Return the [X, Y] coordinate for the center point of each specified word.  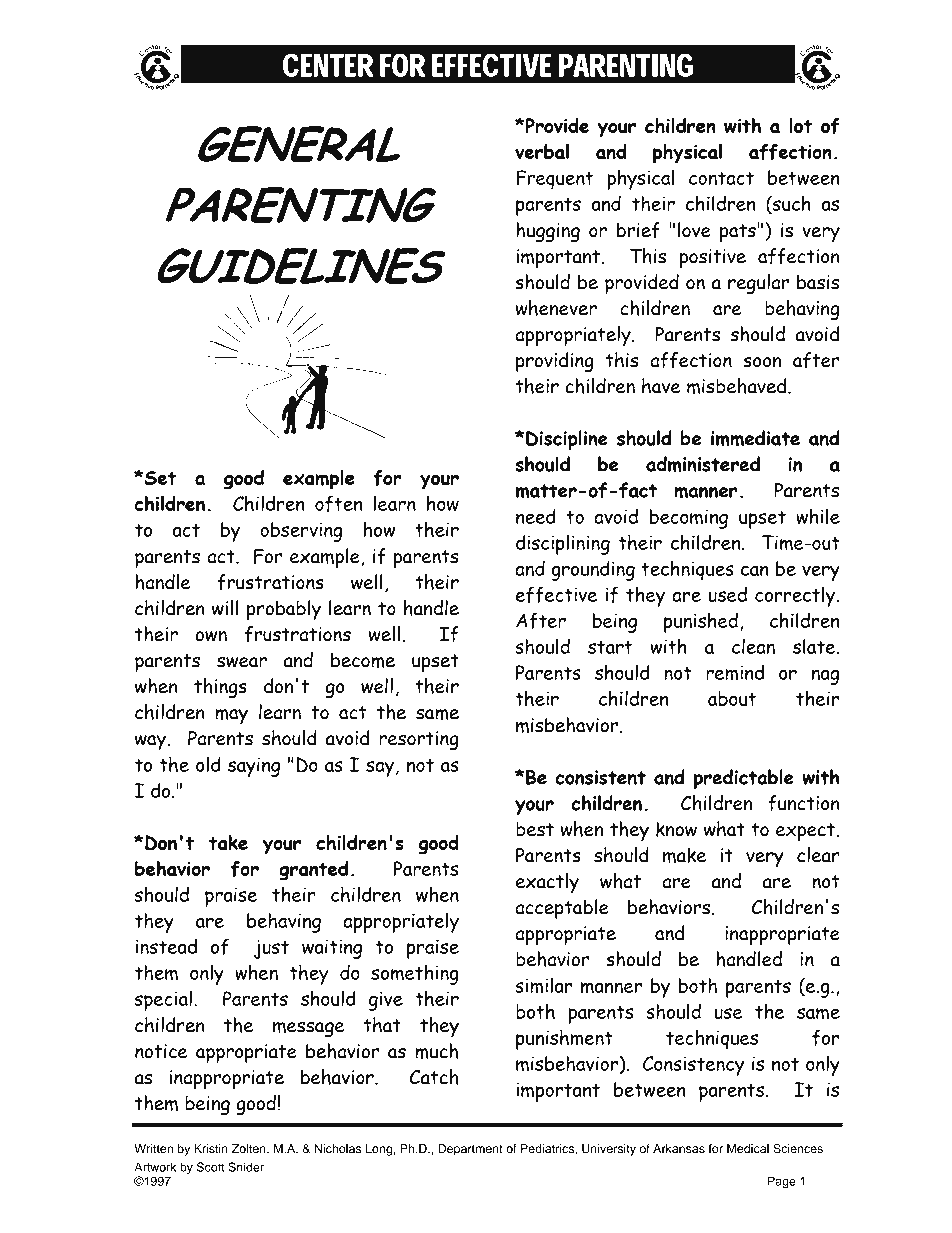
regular [758, 284]
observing [301, 532]
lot [800, 125]
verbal [542, 151]
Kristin [211, 1148]
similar [544, 985]
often [338, 503]
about [732, 698]
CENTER [328, 65]
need [536, 516]
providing [555, 362]
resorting [419, 741]
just [271, 949]
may [231, 716]
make [684, 855]
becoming [689, 519]
